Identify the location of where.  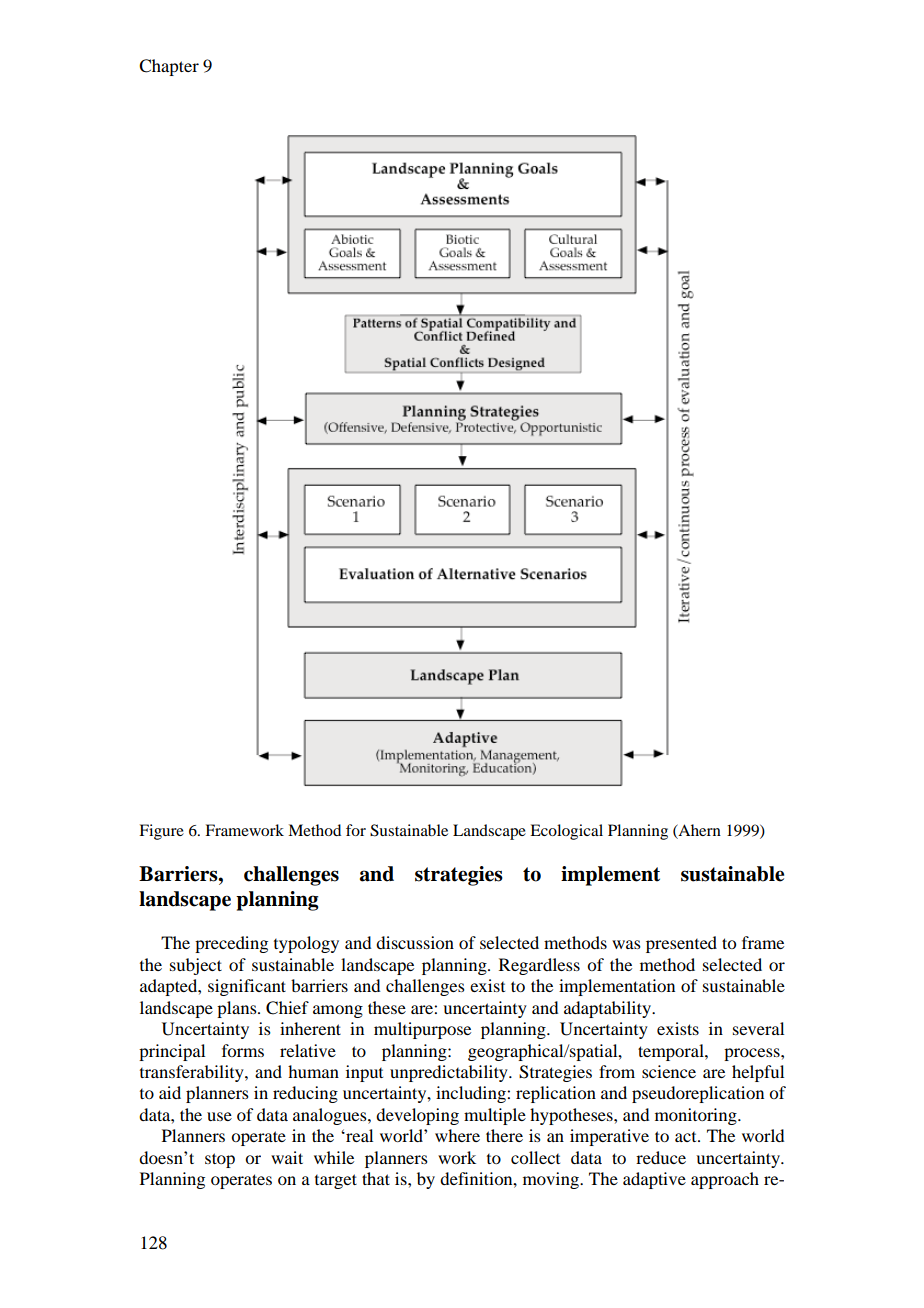
(457, 1135).
